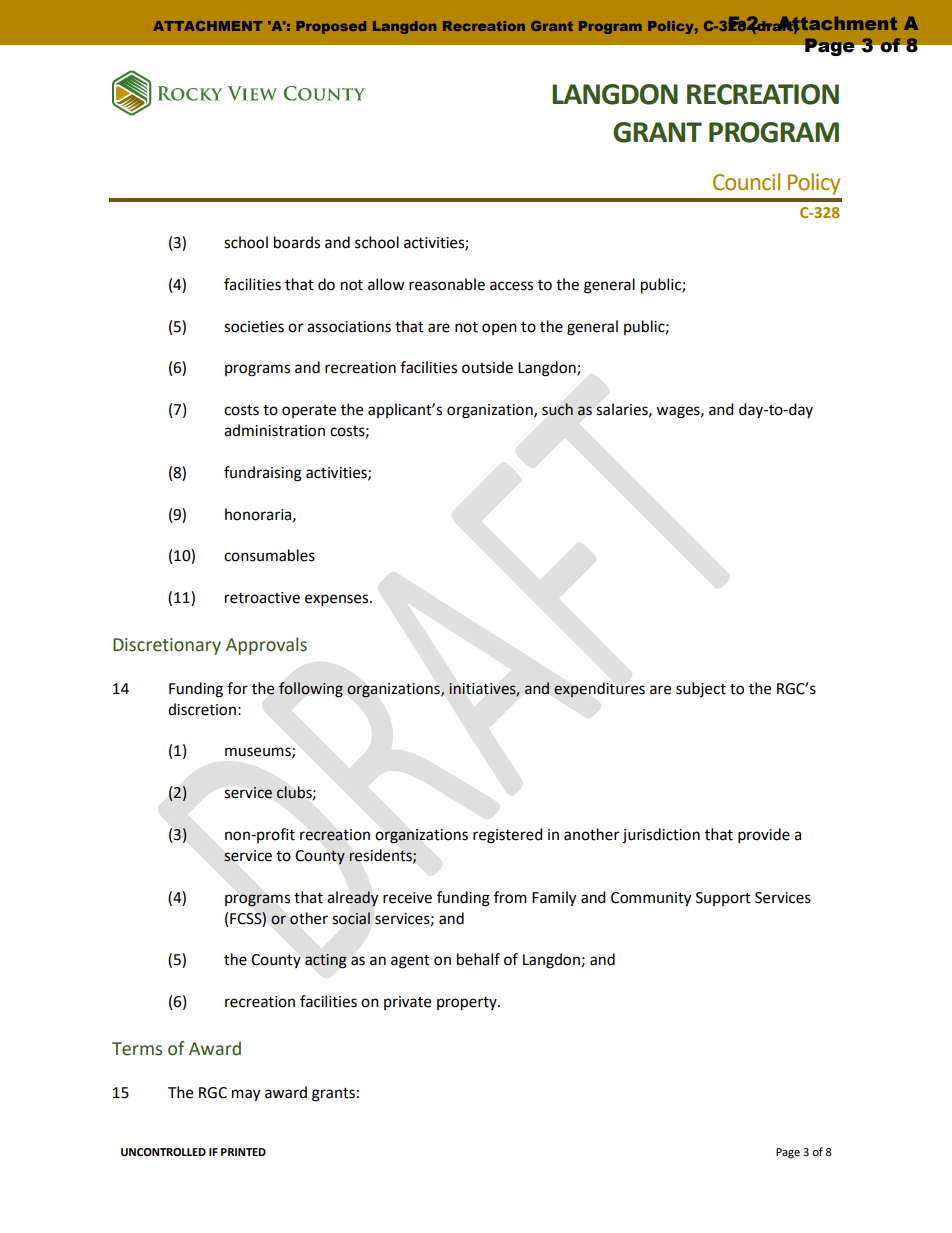 The height and width of the image is (1233, 952). What do you see at coordinates (447, 284) in the image?
I see `reasonable` at bounding box center [447, 284].
